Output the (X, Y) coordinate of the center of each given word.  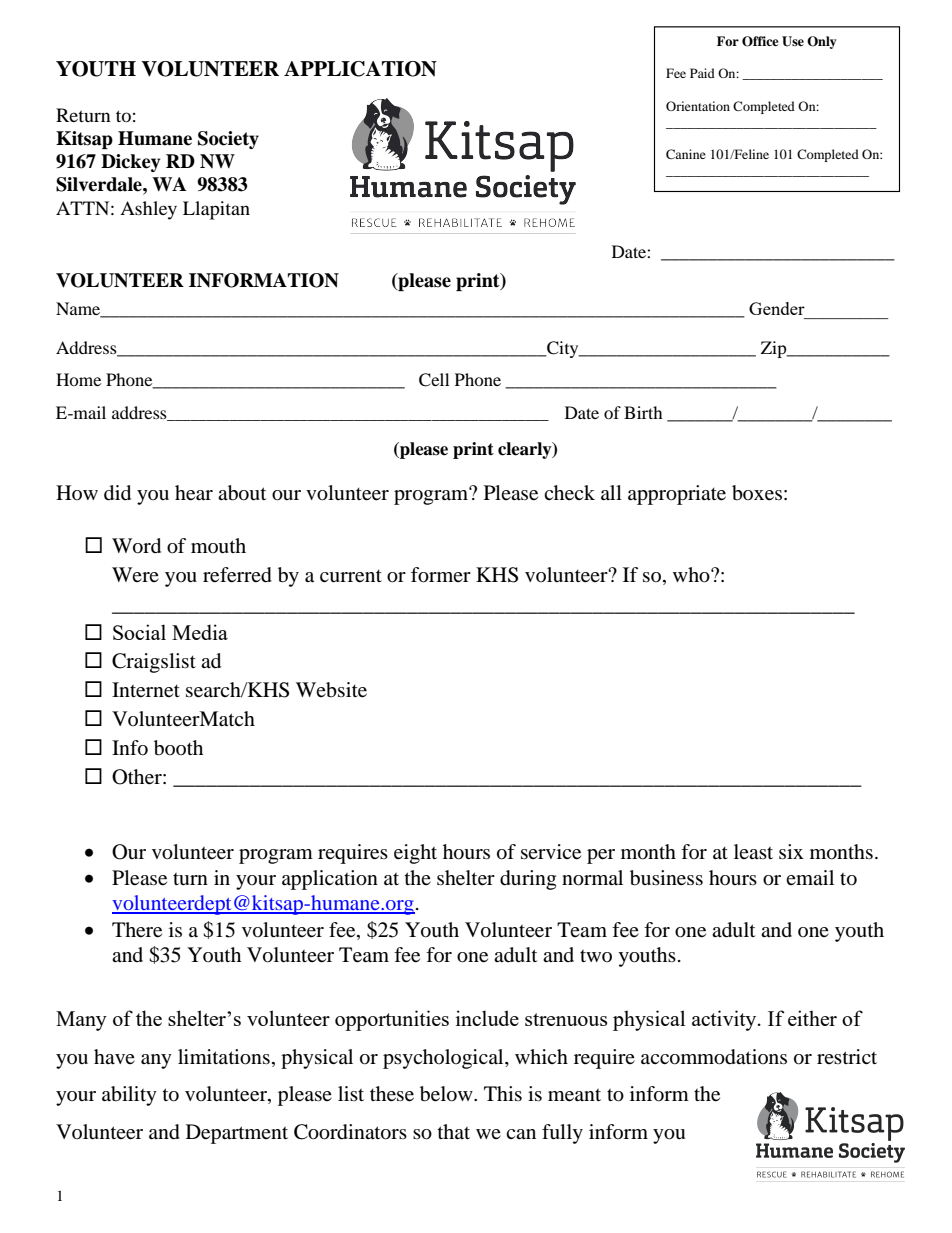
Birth (643, 412)
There (137, 930)
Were (135, 574)
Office (760, 41)
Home (78, 379)
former (441, 575)
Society (228, 140)
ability (129, 1096)
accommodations (714, 1057)
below (447, 1094)
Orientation (698, 106)
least (753, 851)
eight (415, 854)
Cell (434, 380)
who (692, 575)
